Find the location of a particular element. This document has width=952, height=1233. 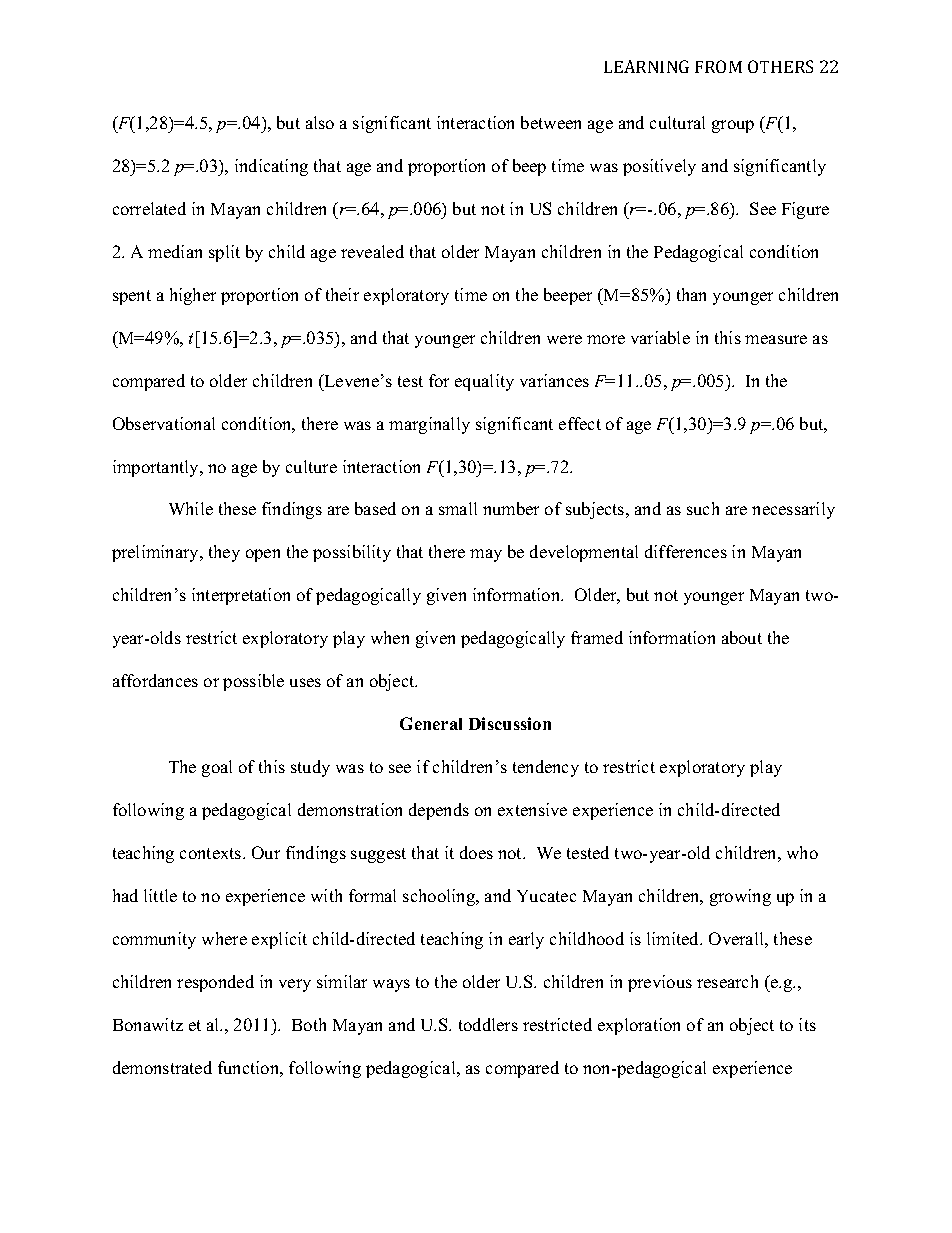

goal is located at coordinates (217, 768).
